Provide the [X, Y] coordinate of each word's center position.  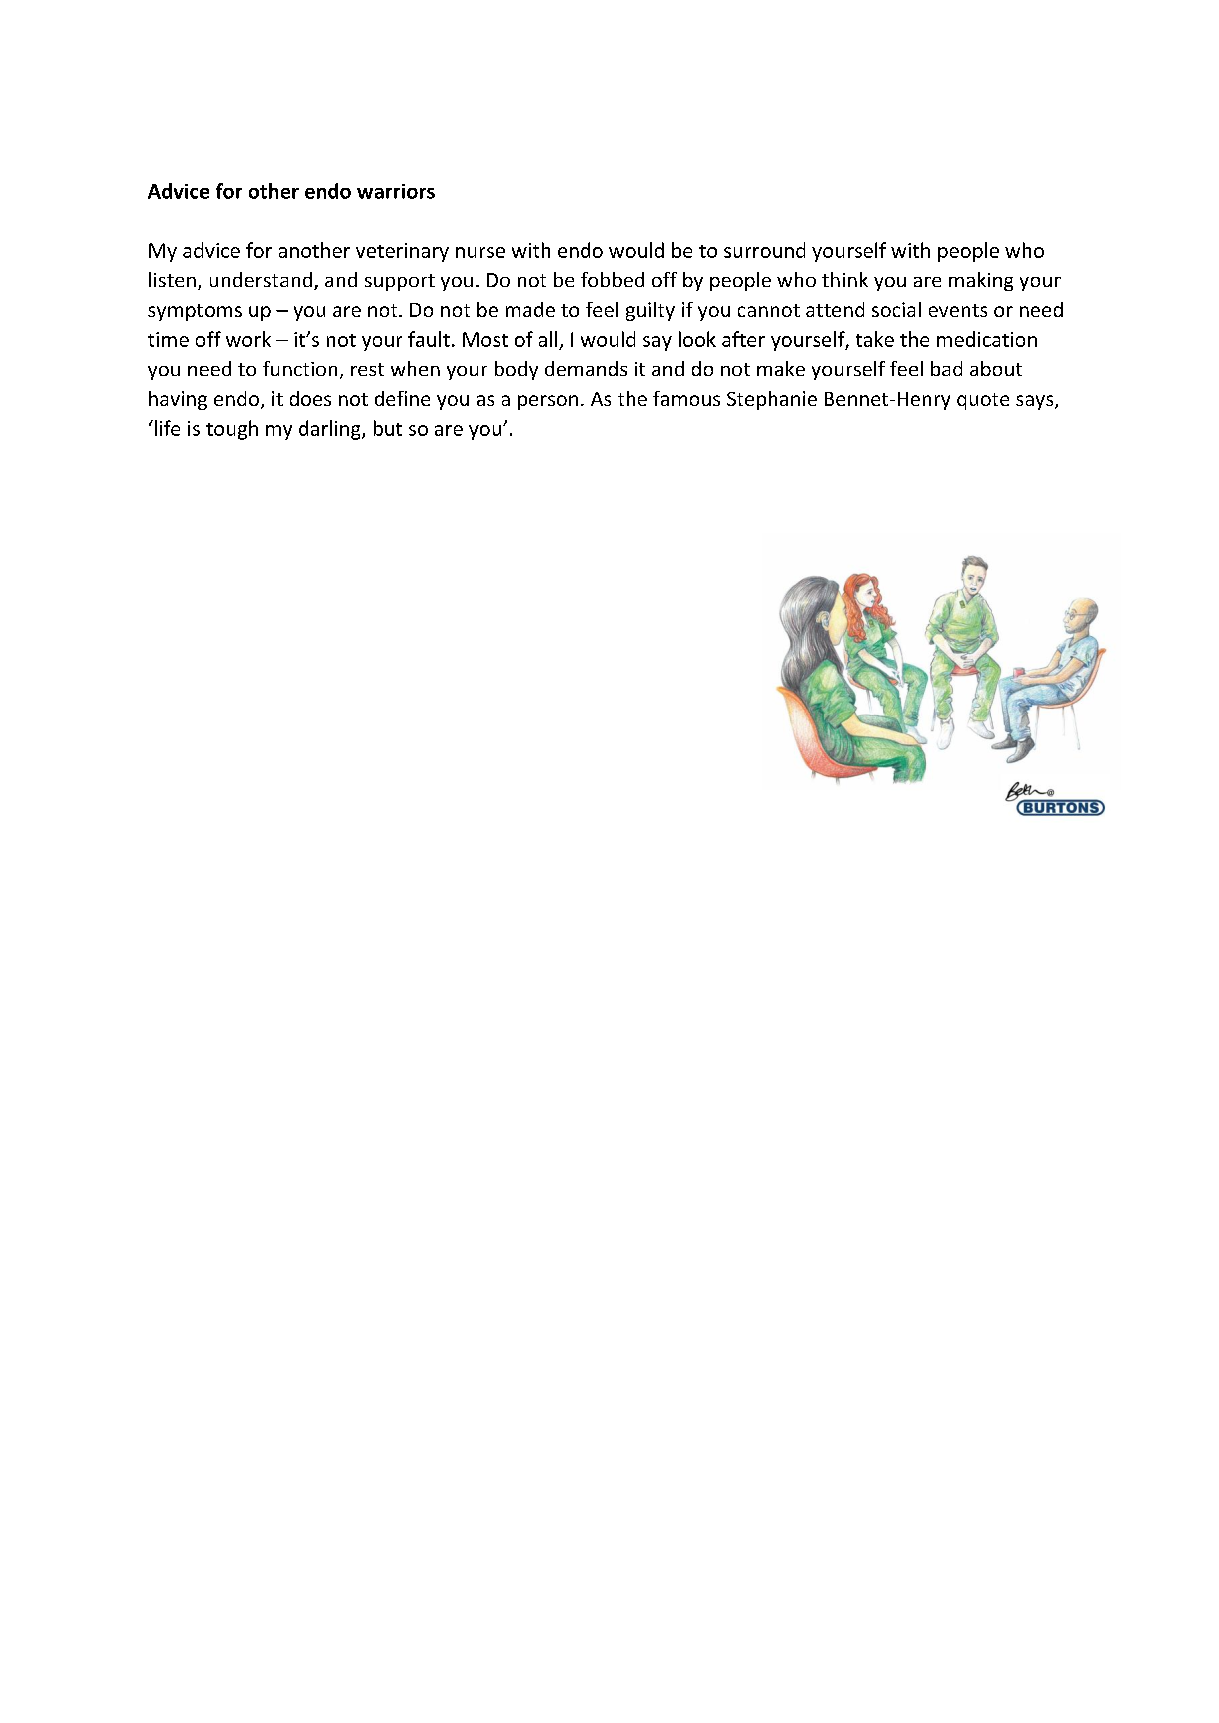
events [958, 310]
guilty [650, 311]
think [845, 279]
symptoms [195, 312]
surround [764, 250]
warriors [396, 191]
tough [232, 430]
